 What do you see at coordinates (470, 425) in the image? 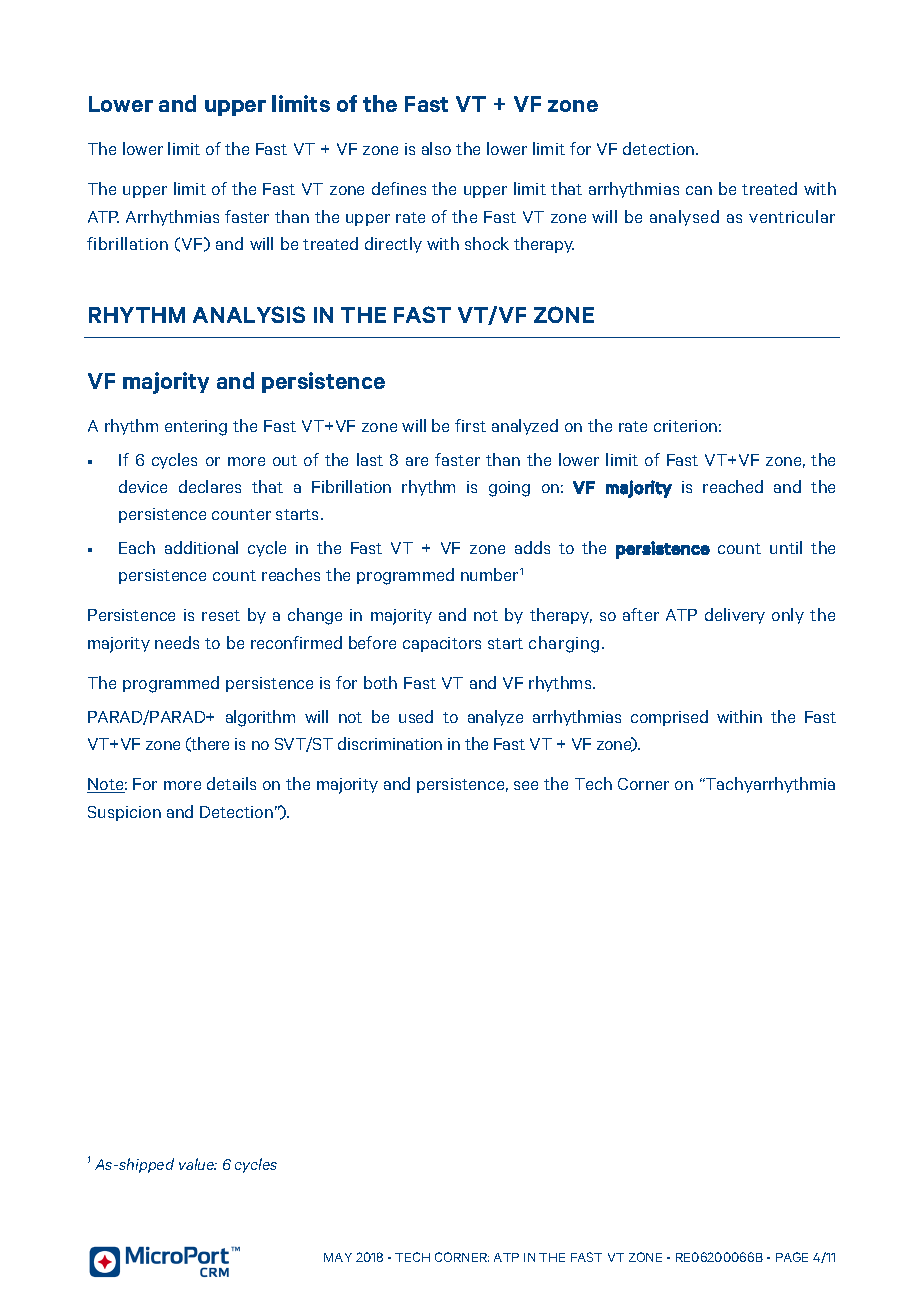
I see `first` at bounding box center [470, 425].
